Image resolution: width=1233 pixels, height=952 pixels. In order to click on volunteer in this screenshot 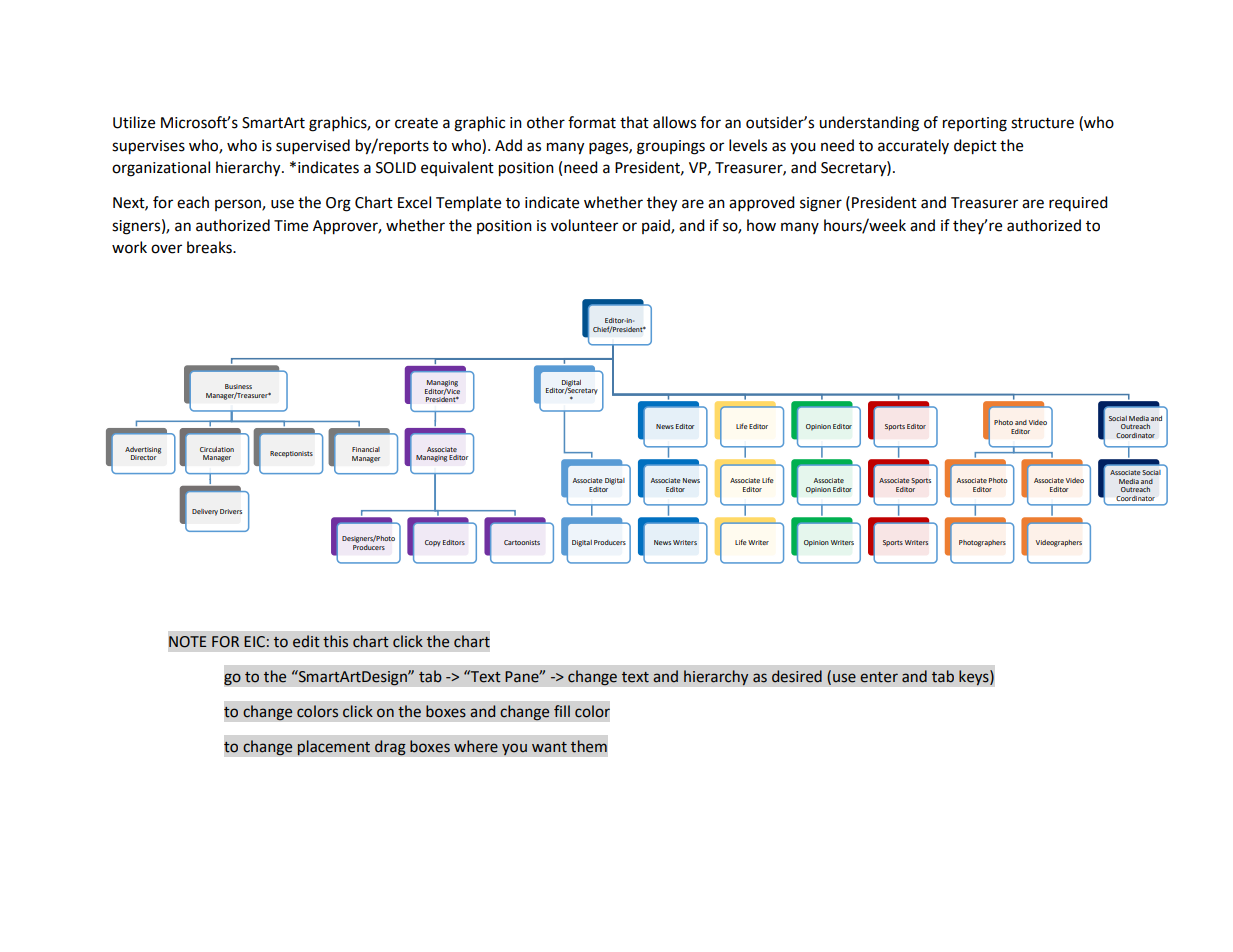, I will do `click(584, 225)`.
